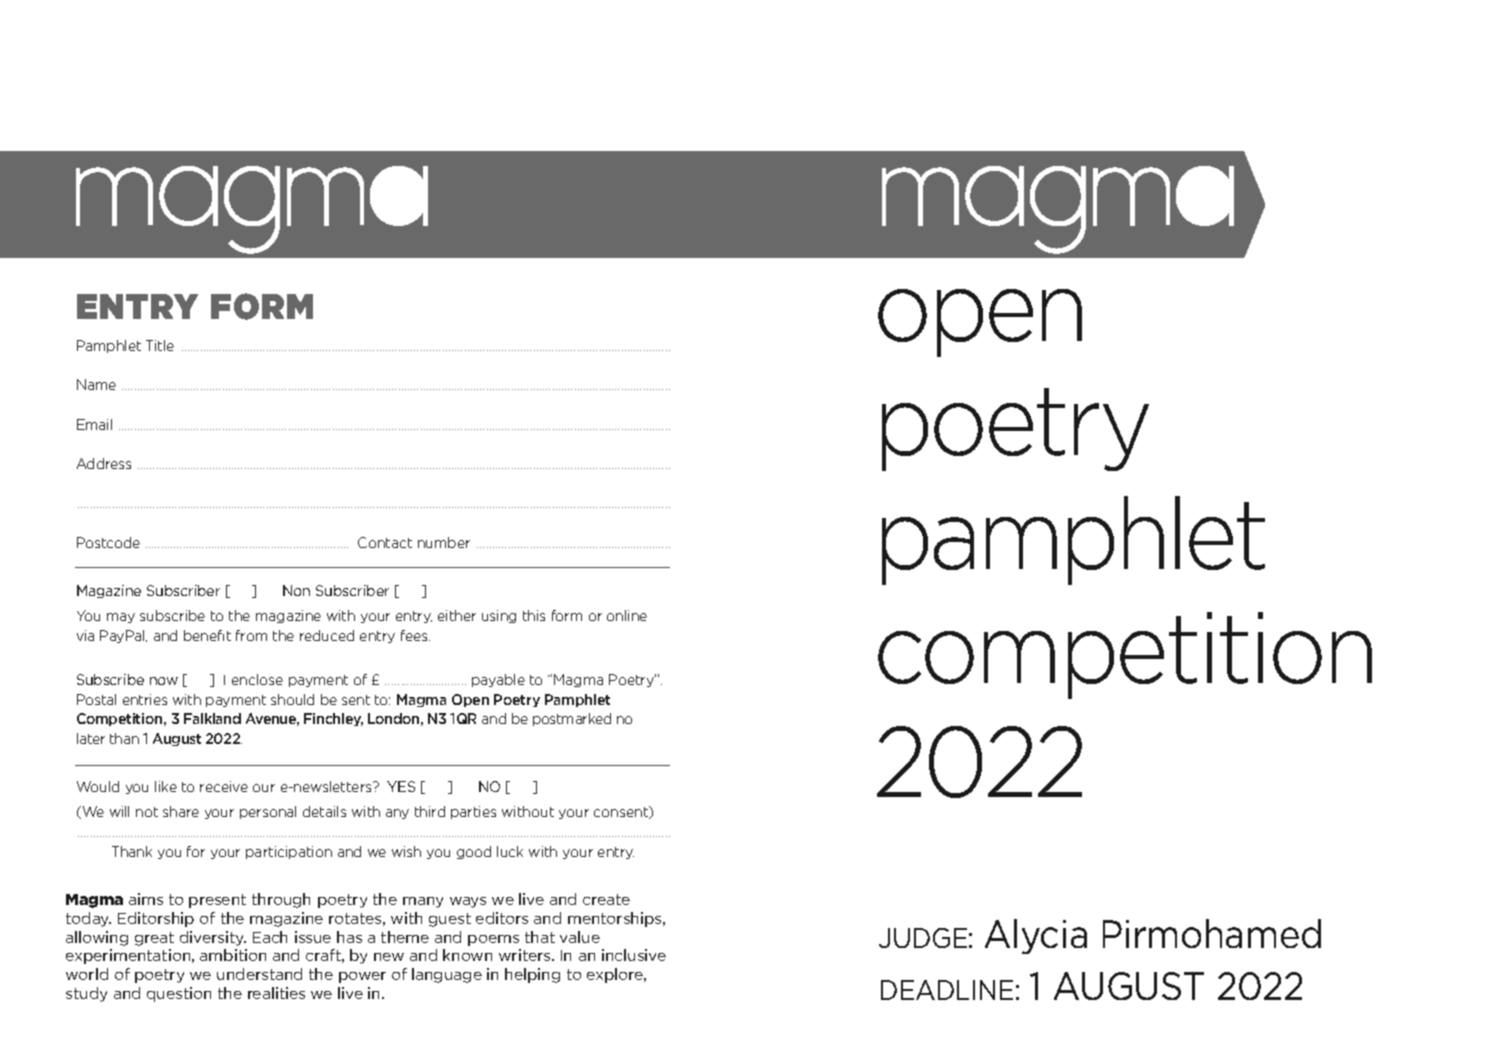  Describe the element at coordinates (160, 345) in the page. I see `Title` at that location.
